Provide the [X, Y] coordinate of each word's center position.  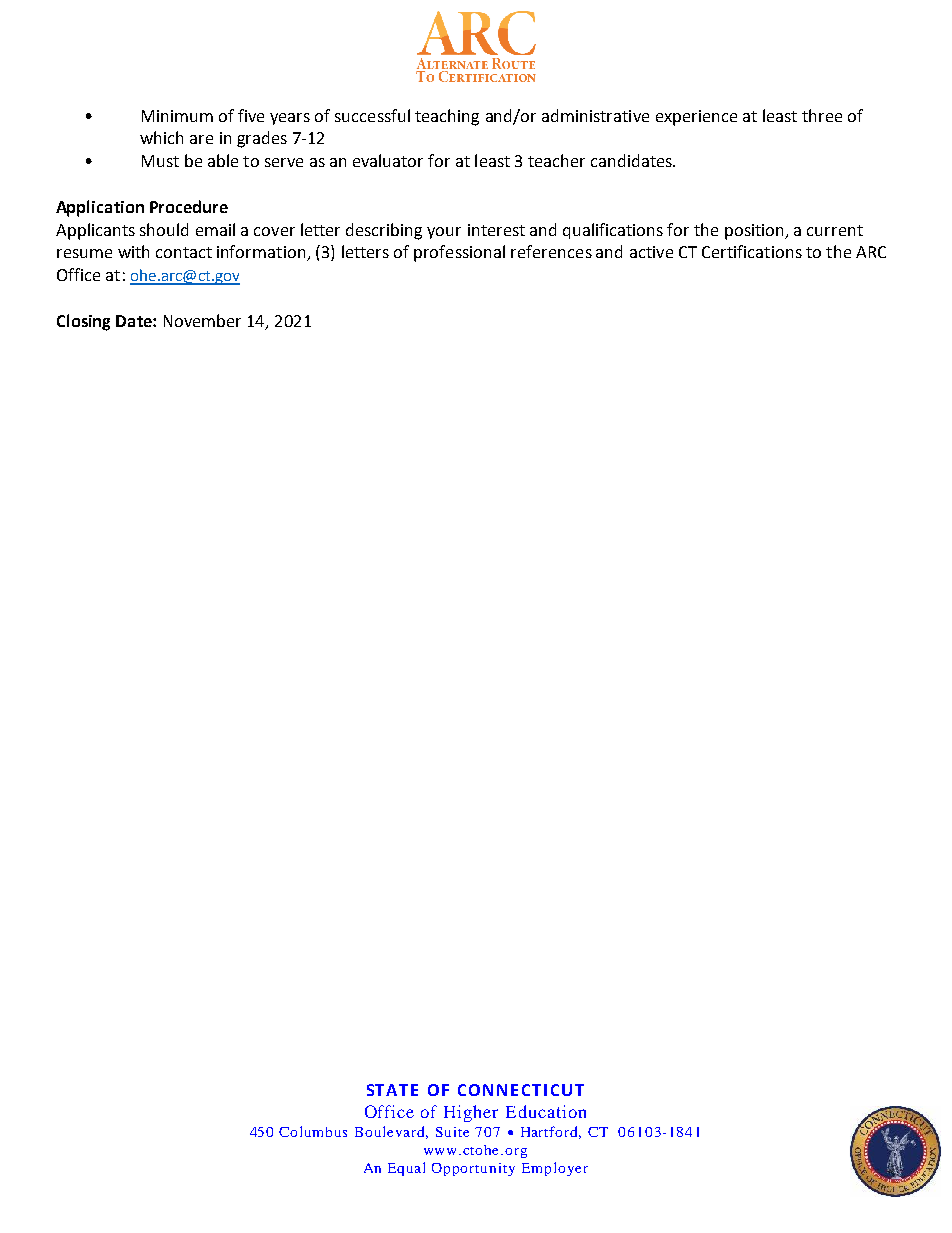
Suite [452, 1132]
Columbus [313, 1131]
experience [696, 118]
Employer [555, 1169]
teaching [447, 117]
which [161, 137]
